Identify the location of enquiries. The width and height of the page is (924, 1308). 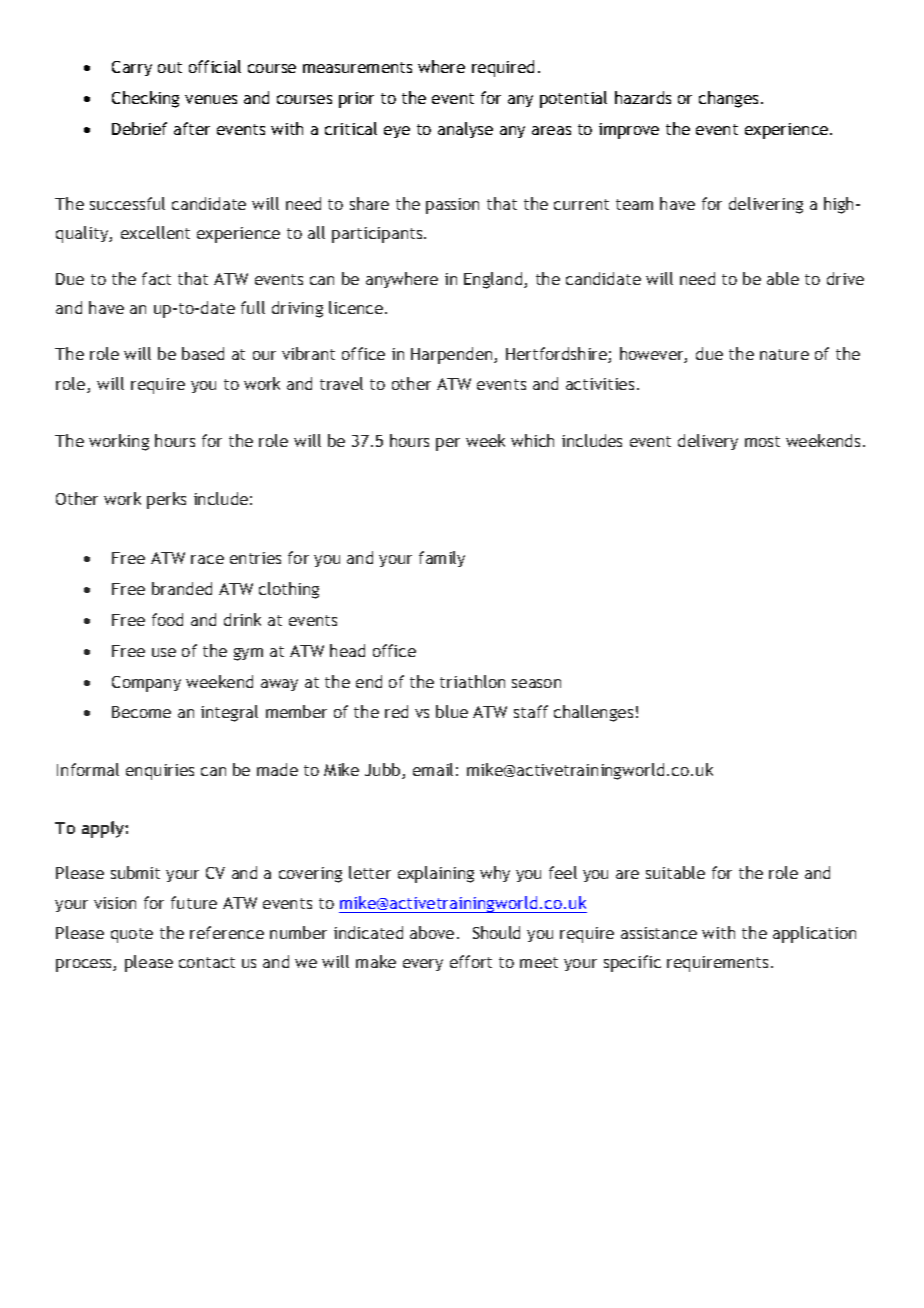
(160, 772).
